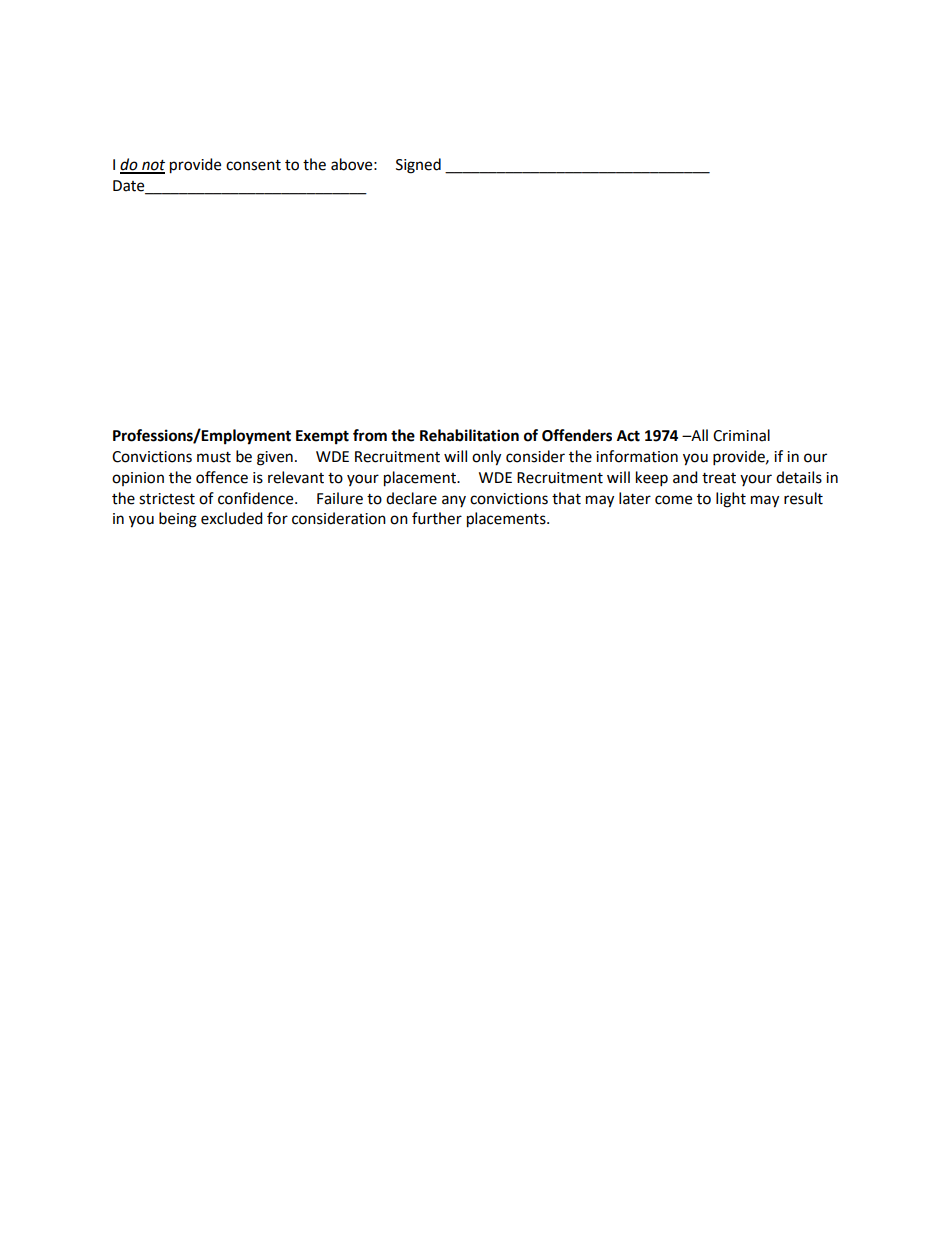  I want to click on Signed, so click(418, 166).
